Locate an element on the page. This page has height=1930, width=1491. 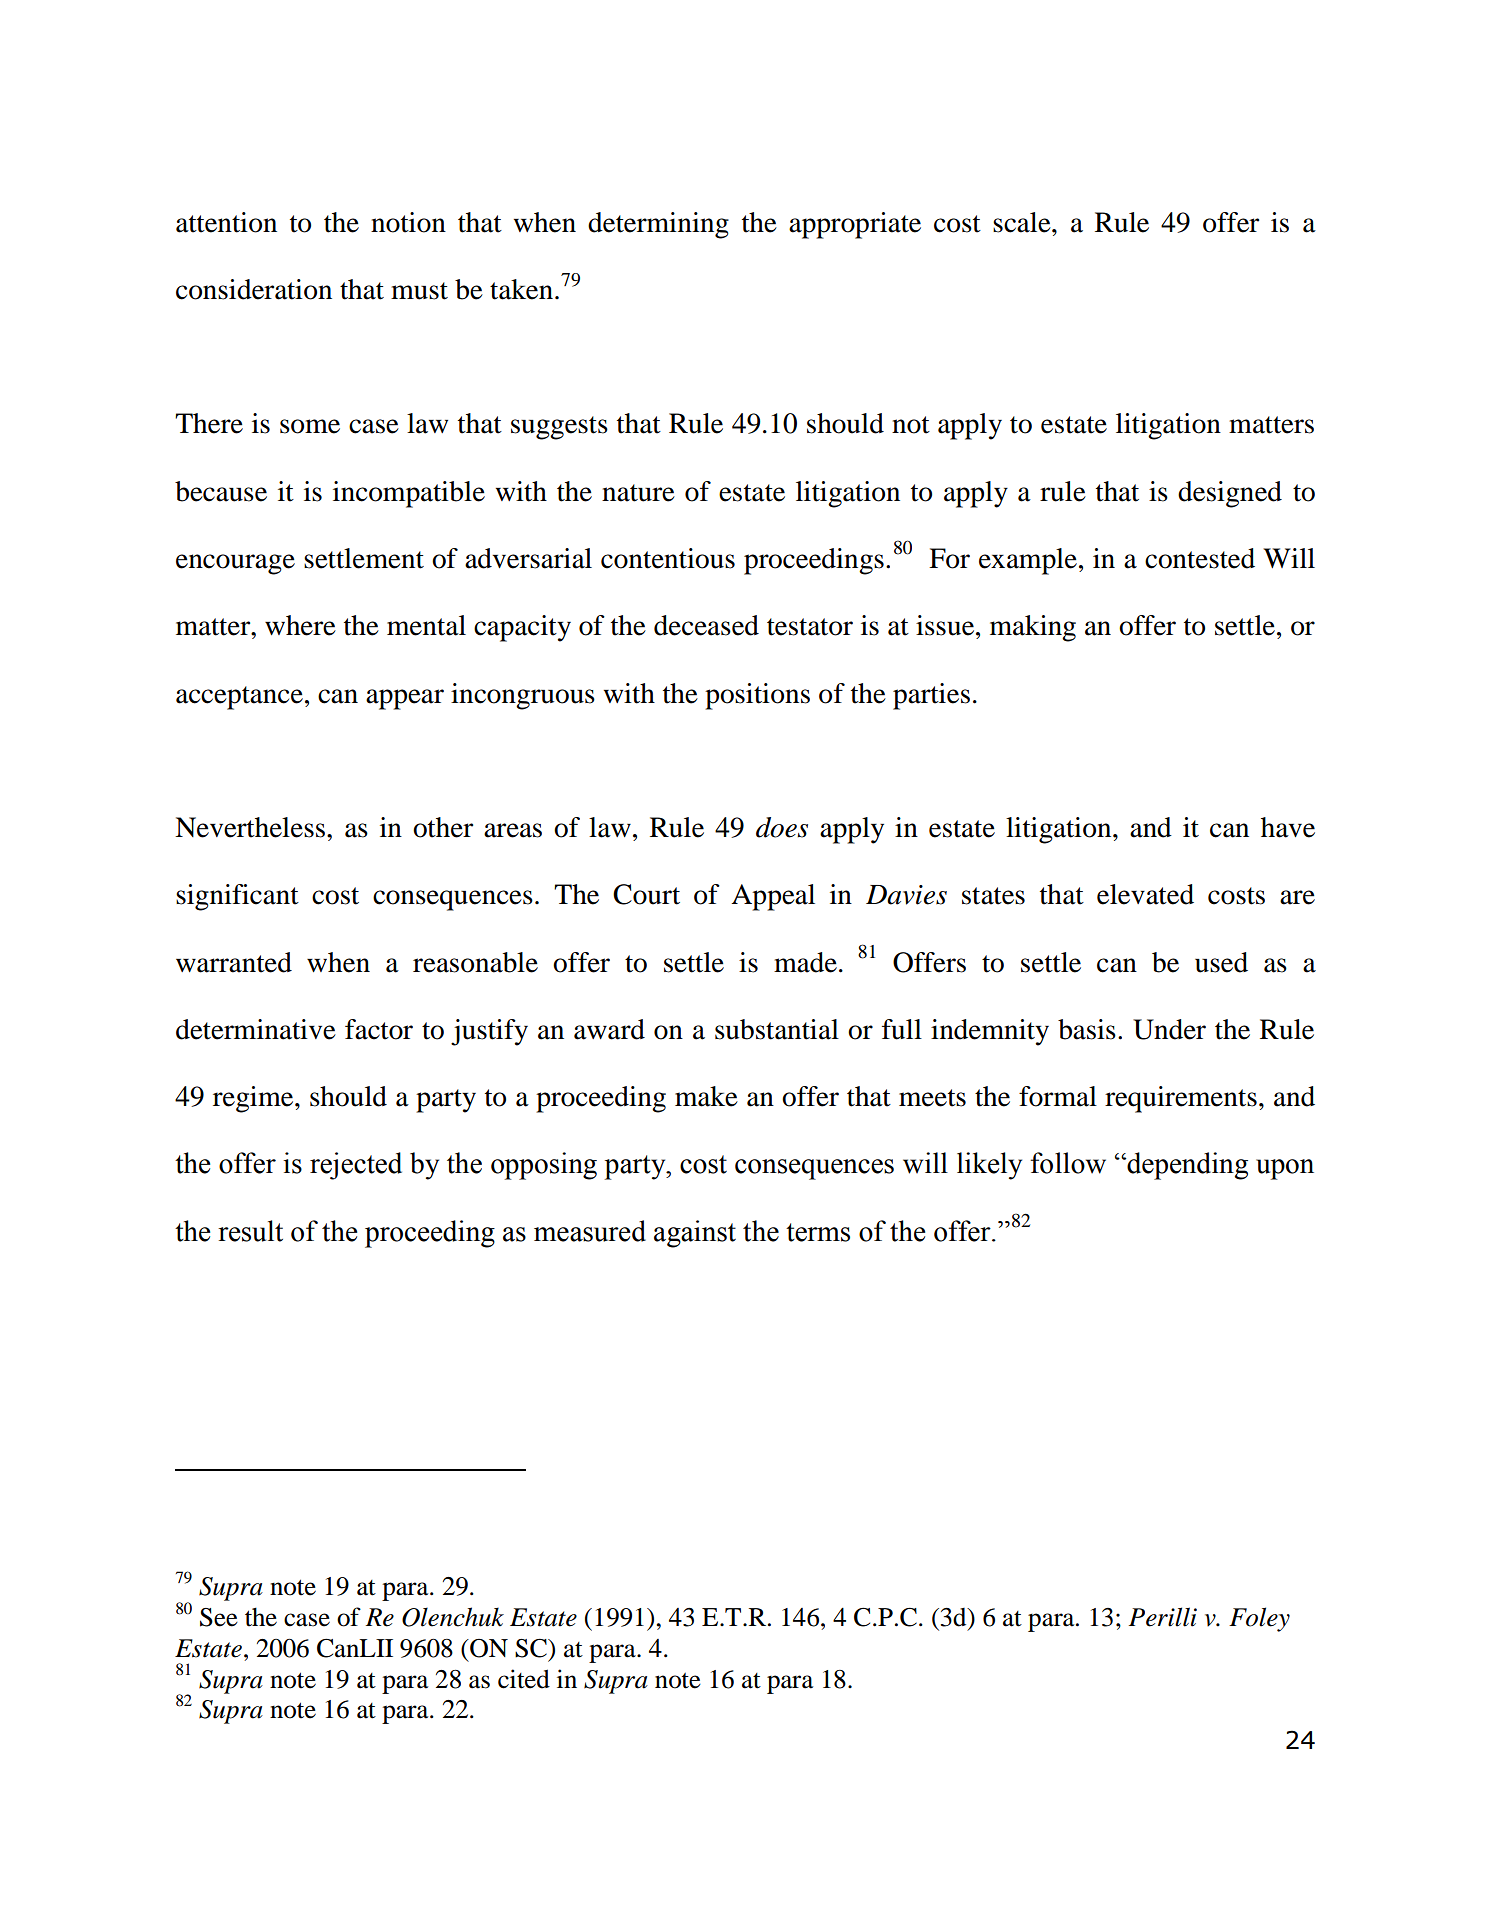
used is located at coordinates (1221, 962).
